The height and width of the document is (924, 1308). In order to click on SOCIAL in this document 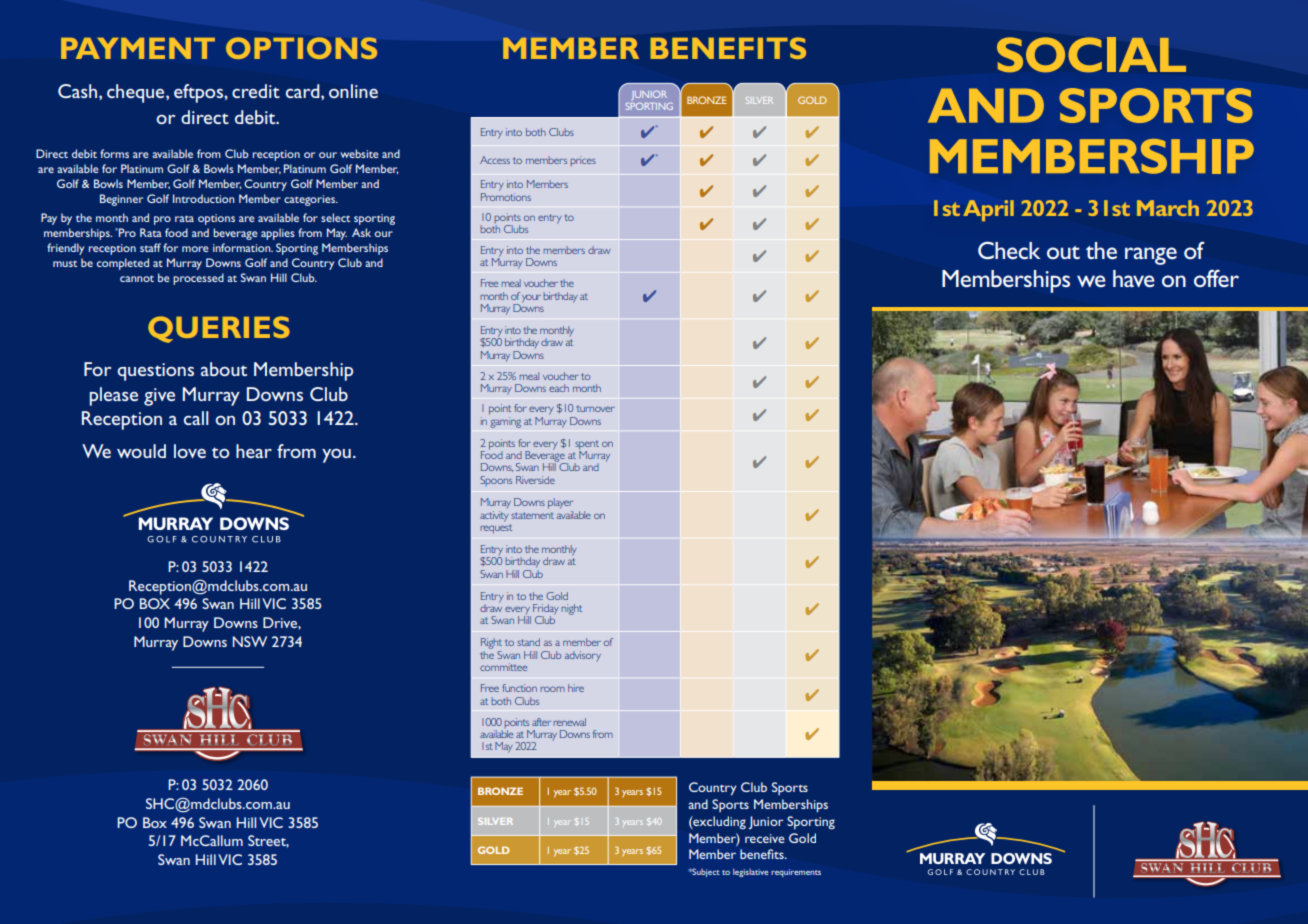, I will do `click(1091, 54)`.
